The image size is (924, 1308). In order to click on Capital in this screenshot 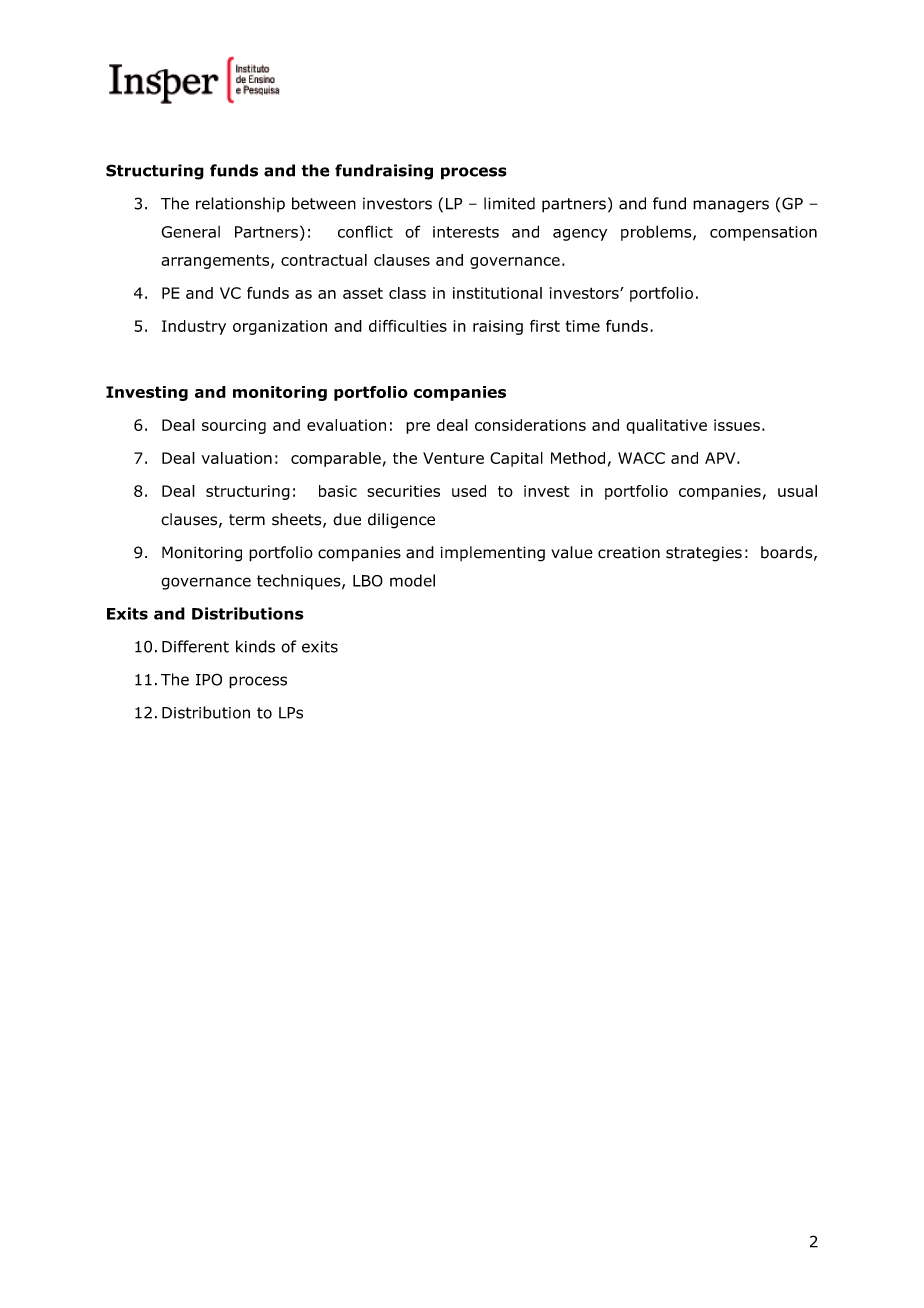, I will do `click(516, 459)`.
